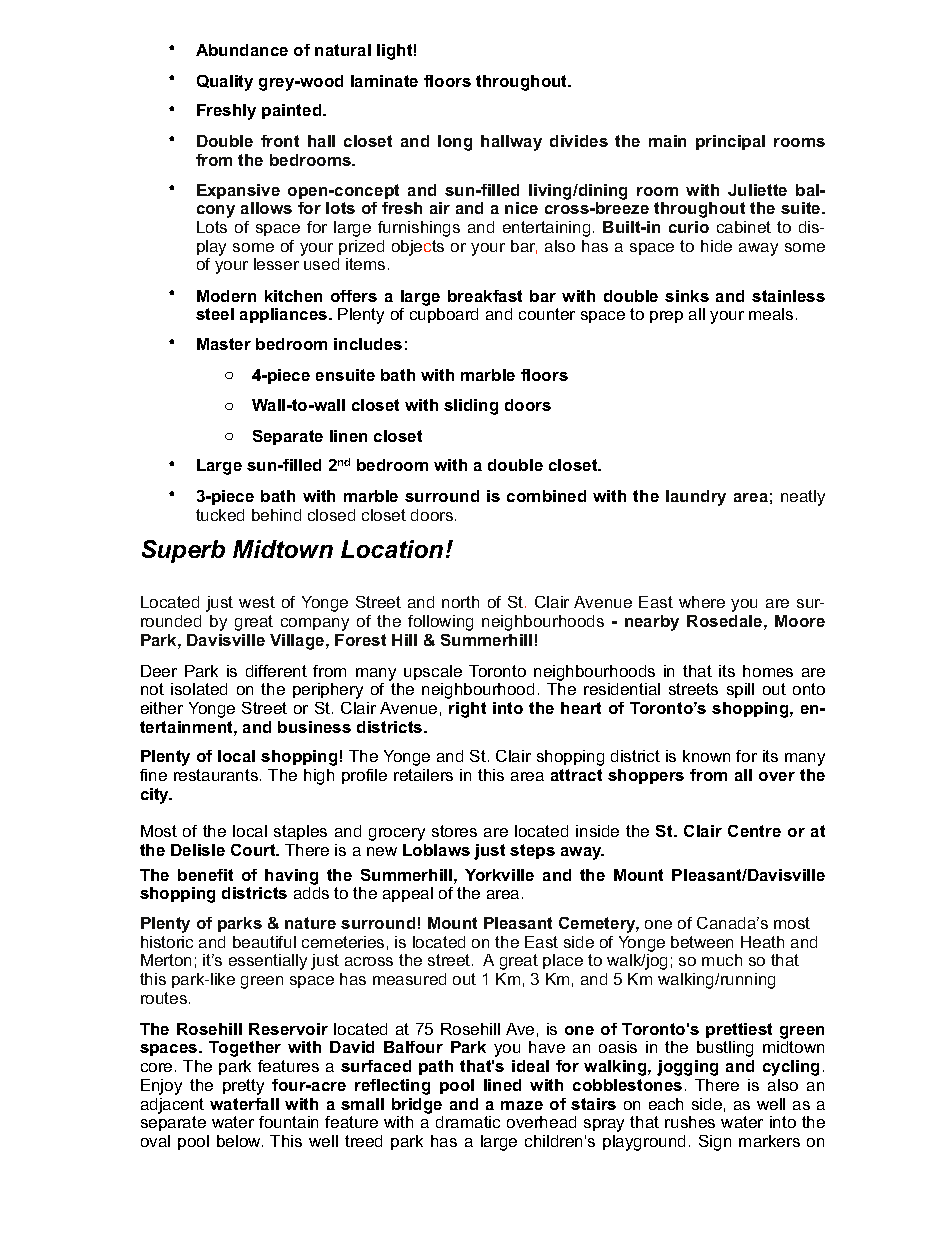 The height and width of the image is (1233, 952). I want to click on dramatic, so click(468, 1122).
